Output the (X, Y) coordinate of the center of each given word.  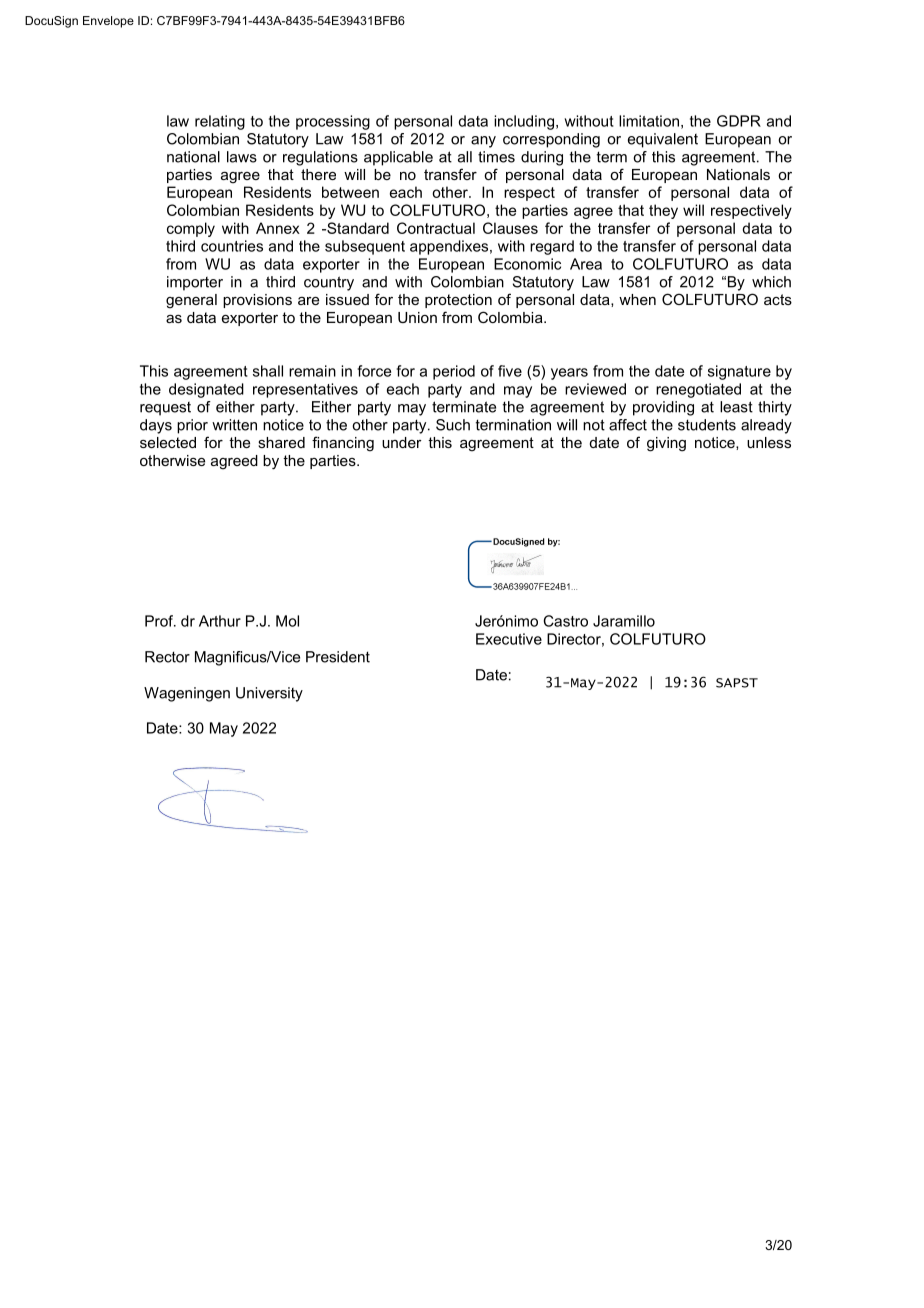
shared (281, 442)
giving (666, 444)
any (483, 142)
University (269, 694)
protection (458, 301)
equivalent (663, 140)
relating (220, 122)
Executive (509, 639)
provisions (257, 301)
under (402, 442)
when (637, 299)
